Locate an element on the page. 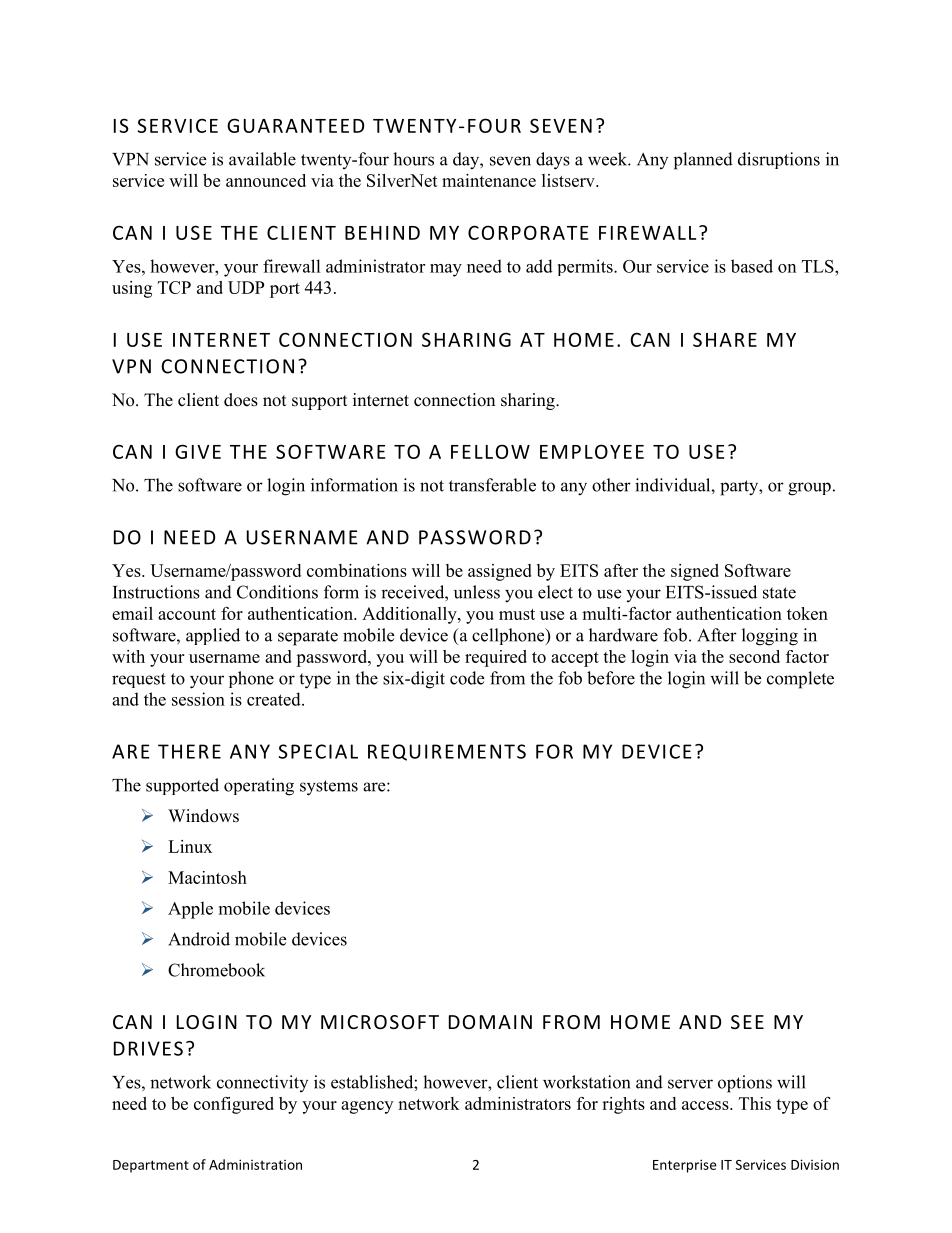 The width and height of the page is (952, 1233). REQUIREMENTS is located at coordinates (447, 752).
